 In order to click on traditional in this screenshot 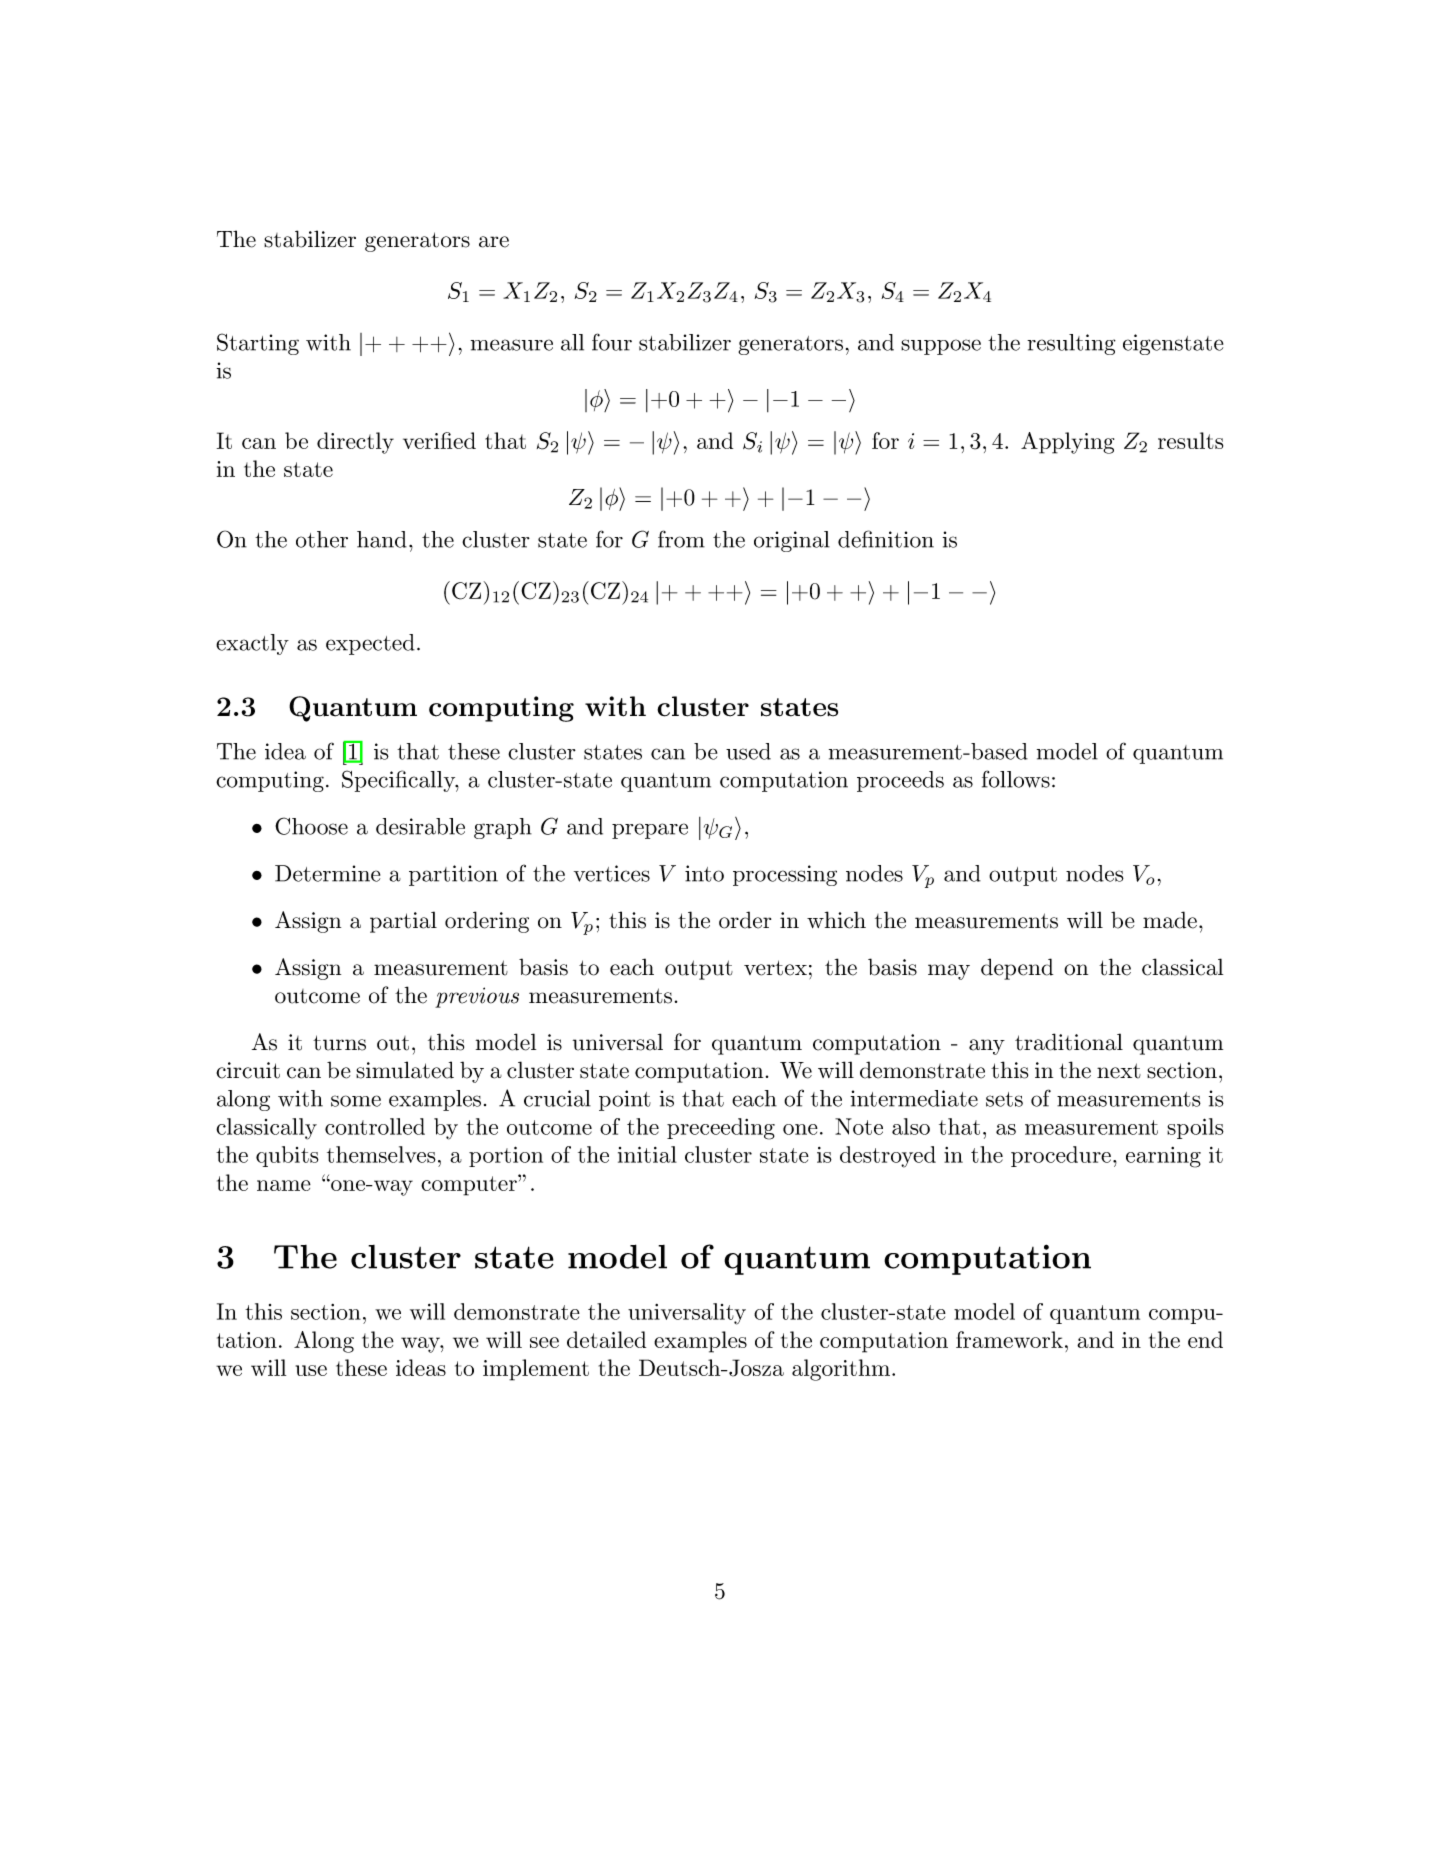, I will do `click(1069, 1042)`.
